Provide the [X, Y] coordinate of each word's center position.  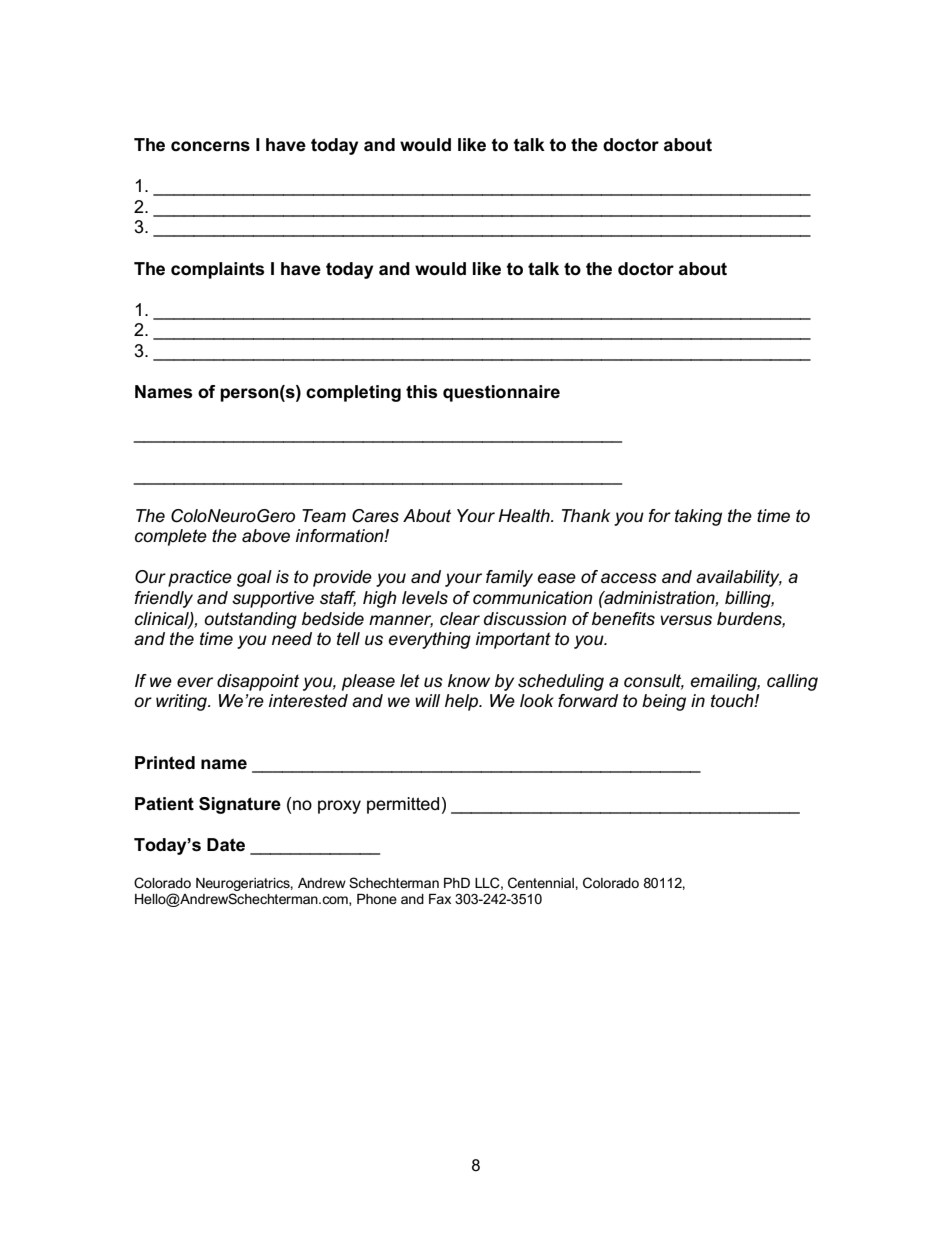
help [462, 702]
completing [353, 393]
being [664, 702]
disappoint [258, 682]
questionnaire [501, 393]
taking [698, 517]
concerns [210, 146]
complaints [217, 270]
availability [739, 578]
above [266, 536]
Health [525, 516]
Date [226, 845]
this [421, 392]
